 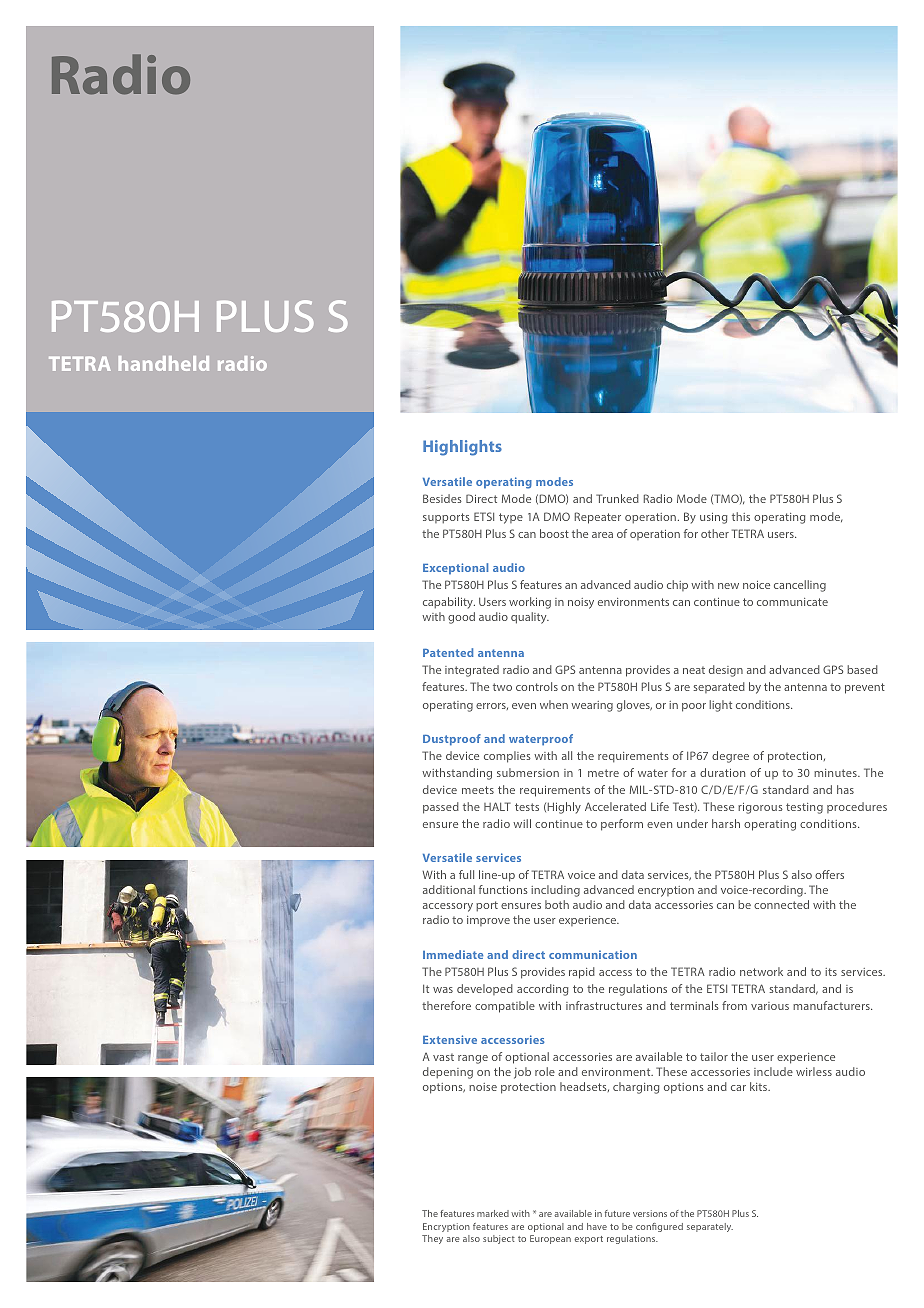 What do you see at coordinates (432, 1239) in the image?
I see `They` at bounding box center [432, 1239].
